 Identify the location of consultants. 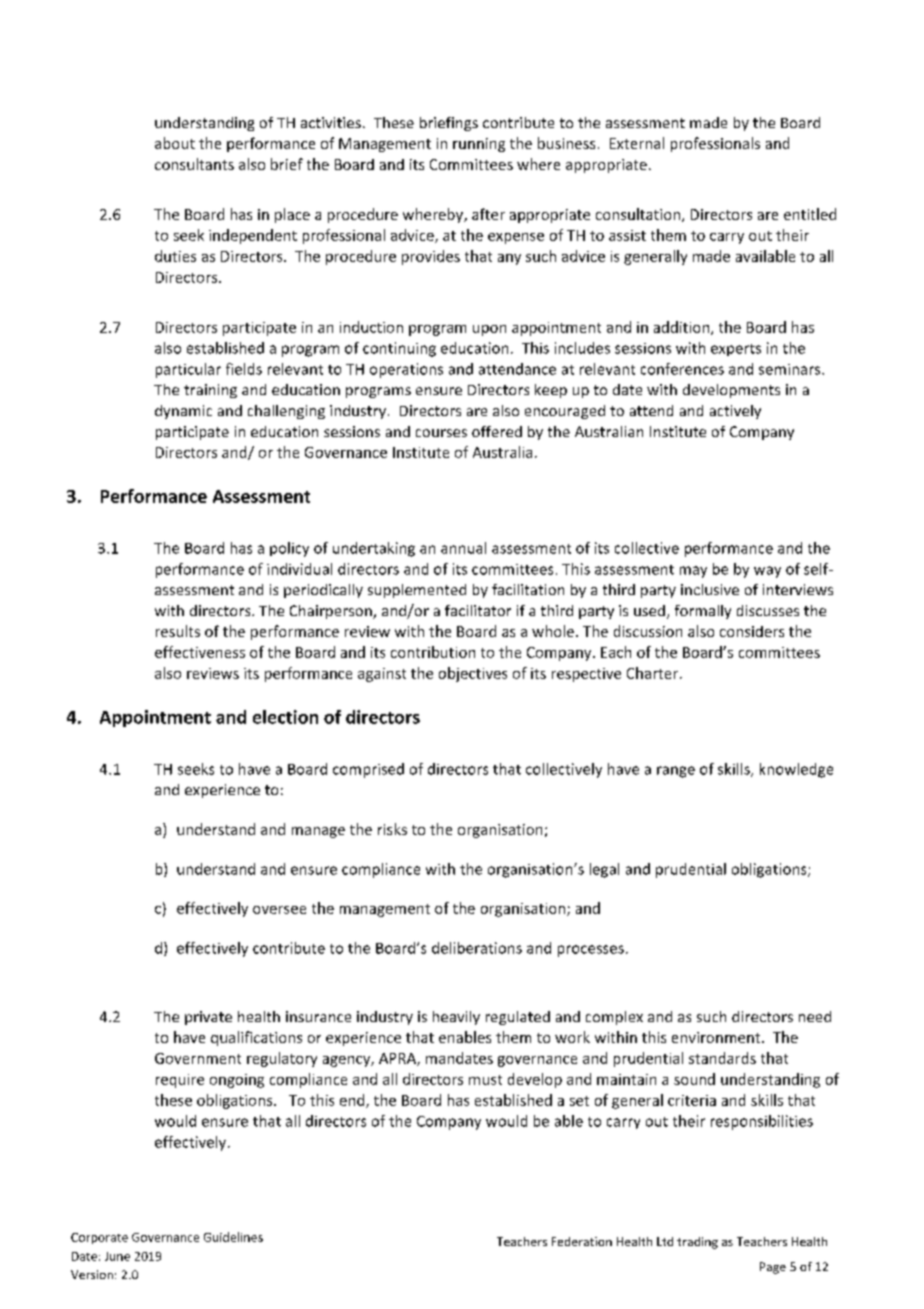
(194, 164).
